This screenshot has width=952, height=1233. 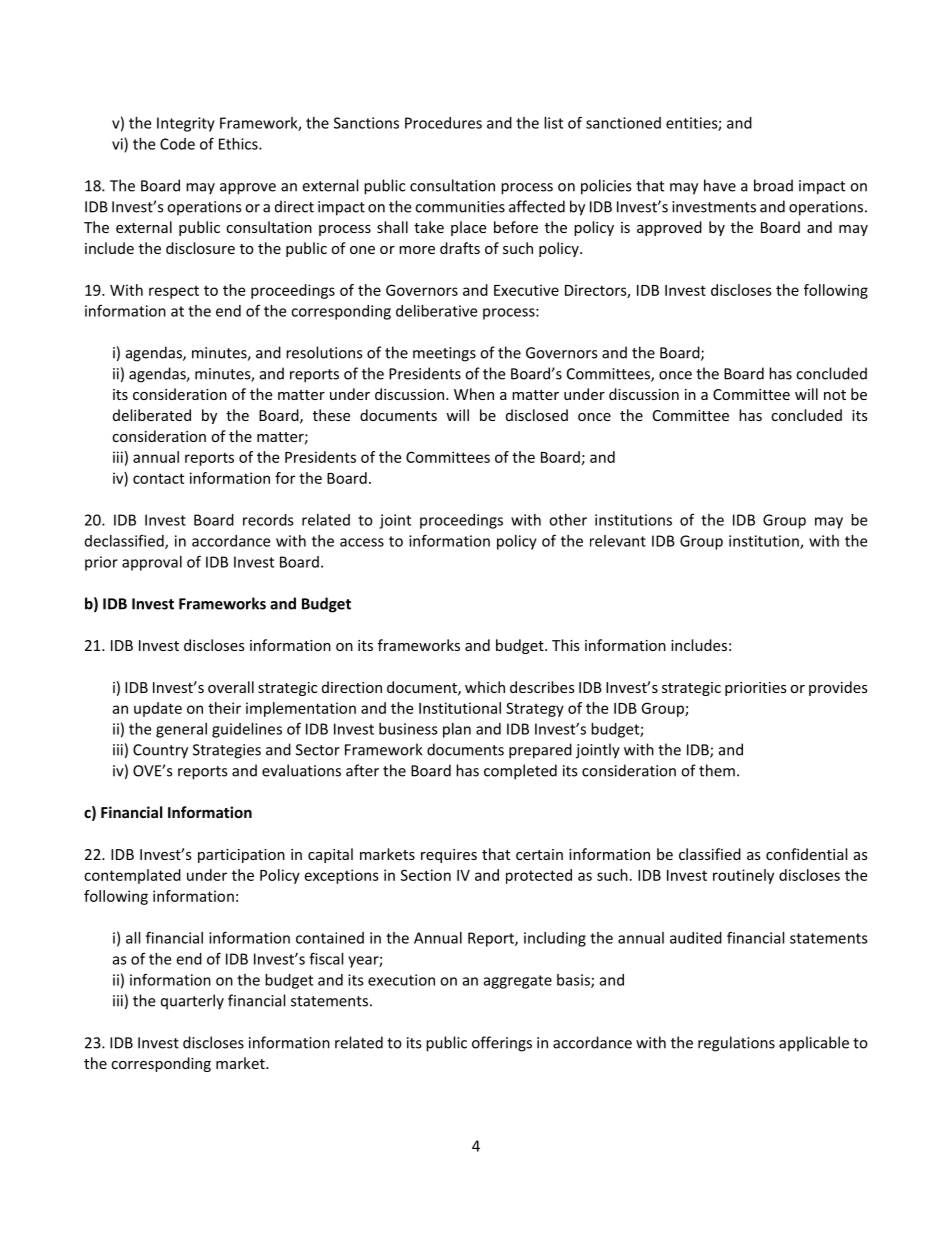 What do you see at coordinates (152, 563) in the screenshot?
I see `approval` at bounding box center [152, 563].
